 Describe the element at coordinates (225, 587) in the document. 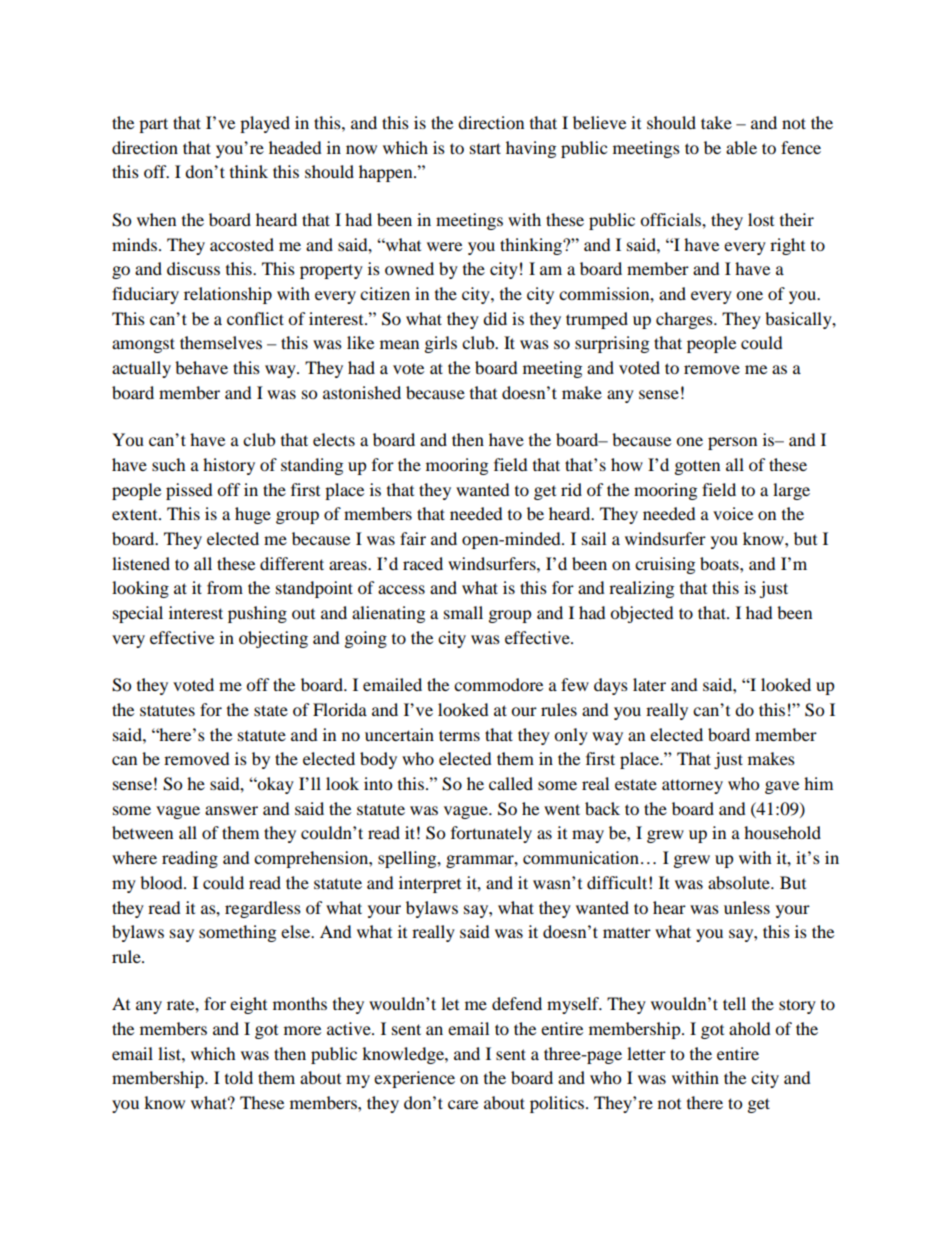

I see `from` at that location.
